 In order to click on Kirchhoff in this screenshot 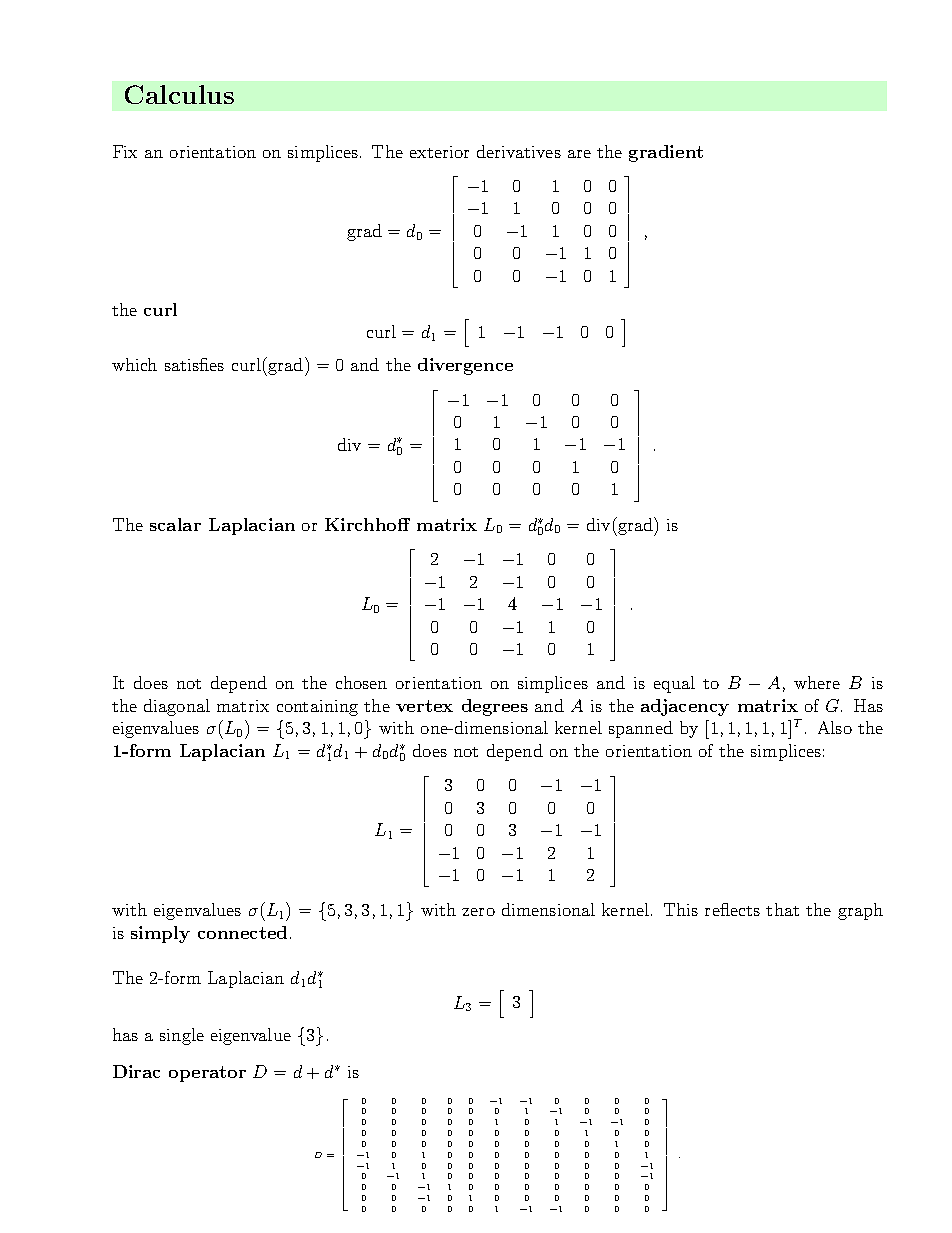, I will do `click(367, 524)`.
